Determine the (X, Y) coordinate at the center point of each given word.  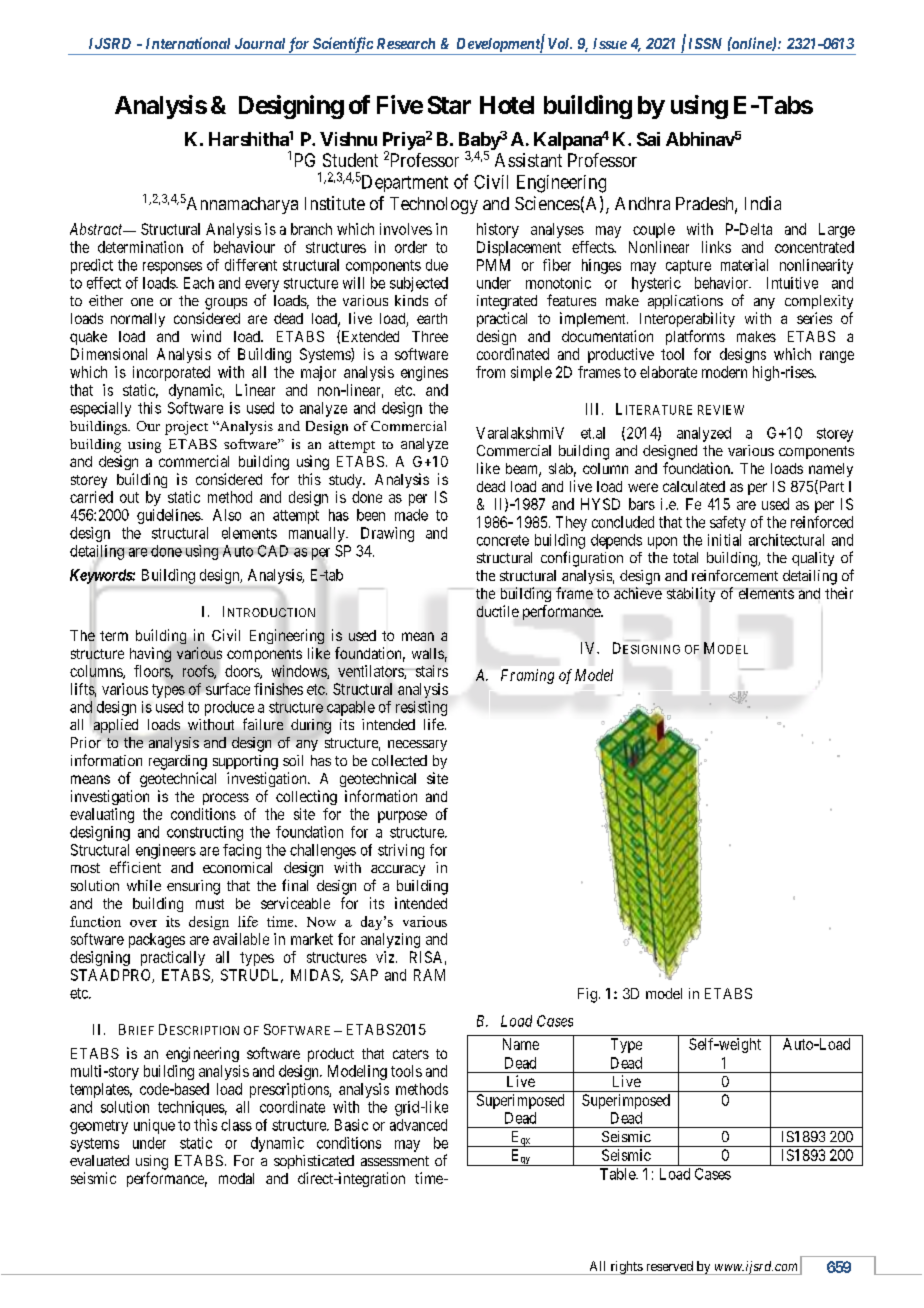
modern (724, 372)
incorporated (171, 373)
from (490, 372)
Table (618, 1174)
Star (449, 105)
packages (157, 940)
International (188, 43)
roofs (199, 672)
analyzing (390, 940)
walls (428, 653)
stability (691, 594)
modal (236, 1178)
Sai (648, 139)
